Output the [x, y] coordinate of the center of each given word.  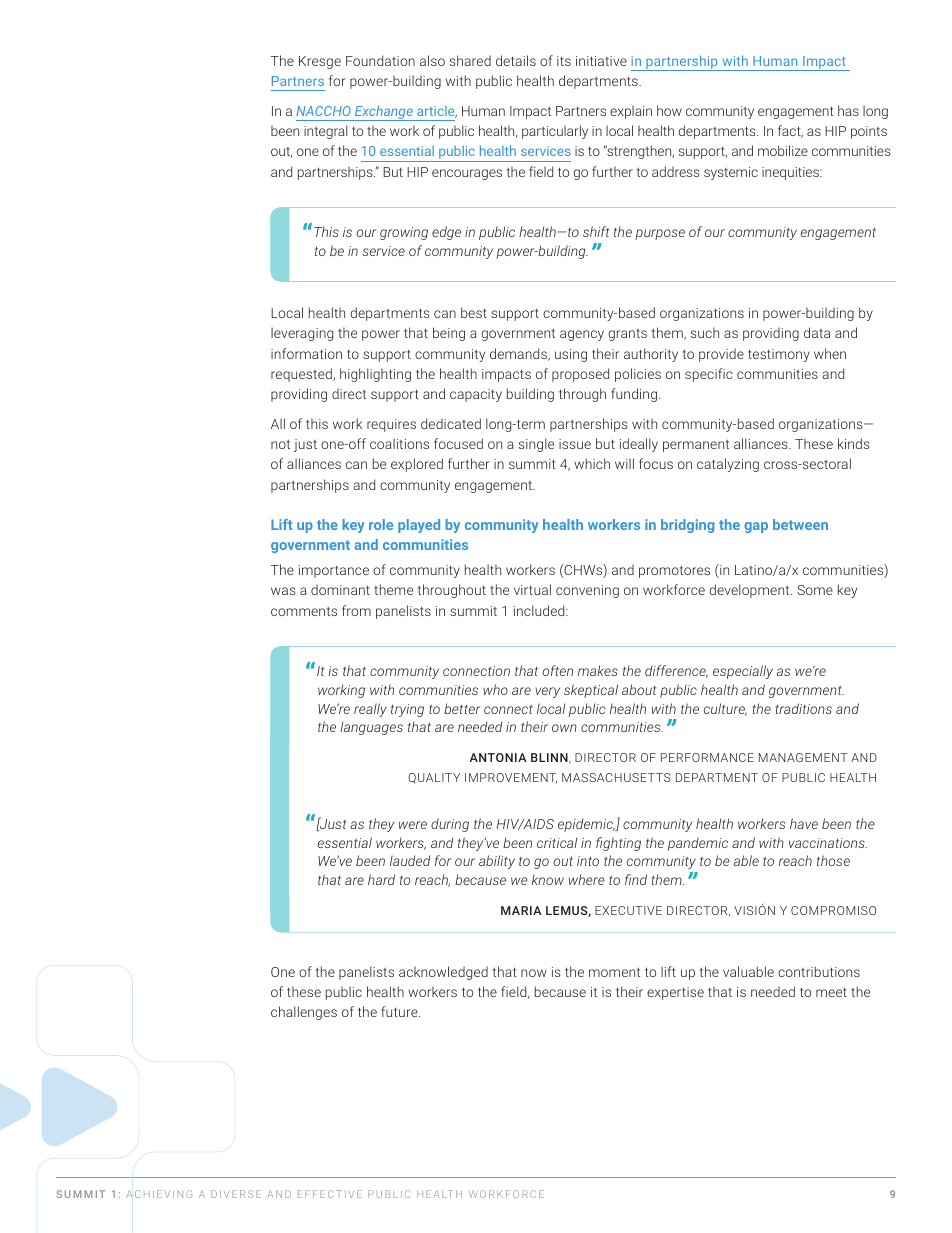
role [381, 524]
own [564, 728]
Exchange [384, 113]
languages [371, 728]
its [564, 61]
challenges [304, 1013]
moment [614, 972]
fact [790, 131]
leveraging [302, 334]
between [800, 524]
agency [582, 335]
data [817, 332]
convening [587, 591]
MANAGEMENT [803, 757]
